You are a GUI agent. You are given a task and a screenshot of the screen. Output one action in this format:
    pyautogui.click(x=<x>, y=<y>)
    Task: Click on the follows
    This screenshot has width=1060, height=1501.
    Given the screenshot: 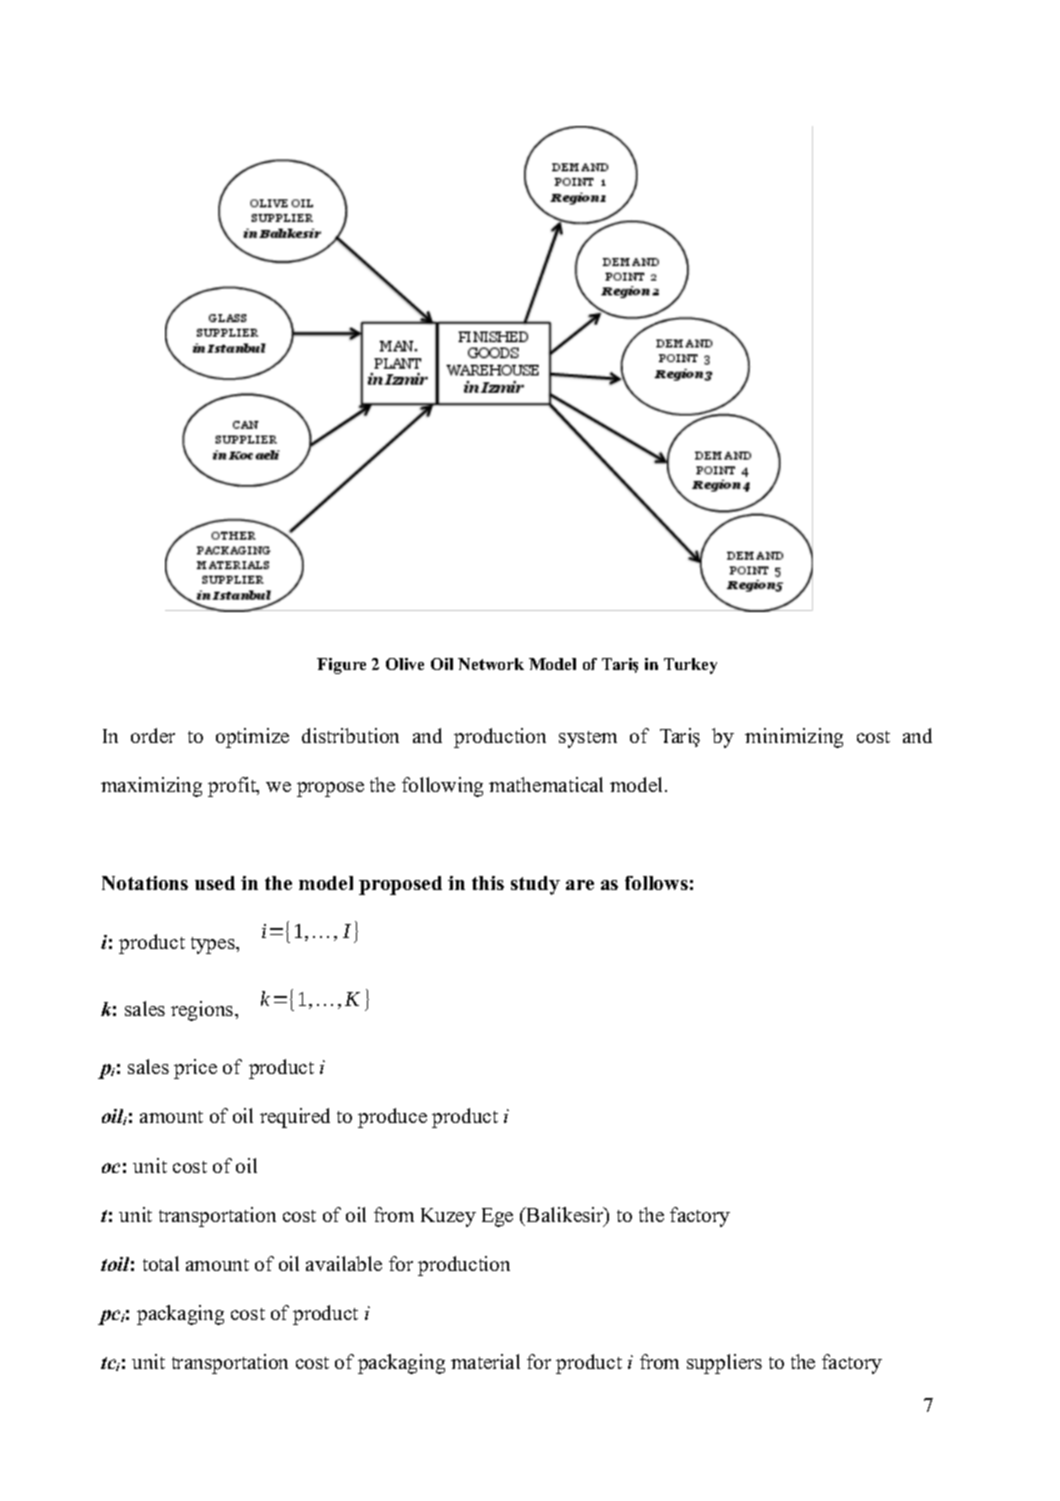 What is the action you would take?
    pyautogui.click(x=656, y=883)
